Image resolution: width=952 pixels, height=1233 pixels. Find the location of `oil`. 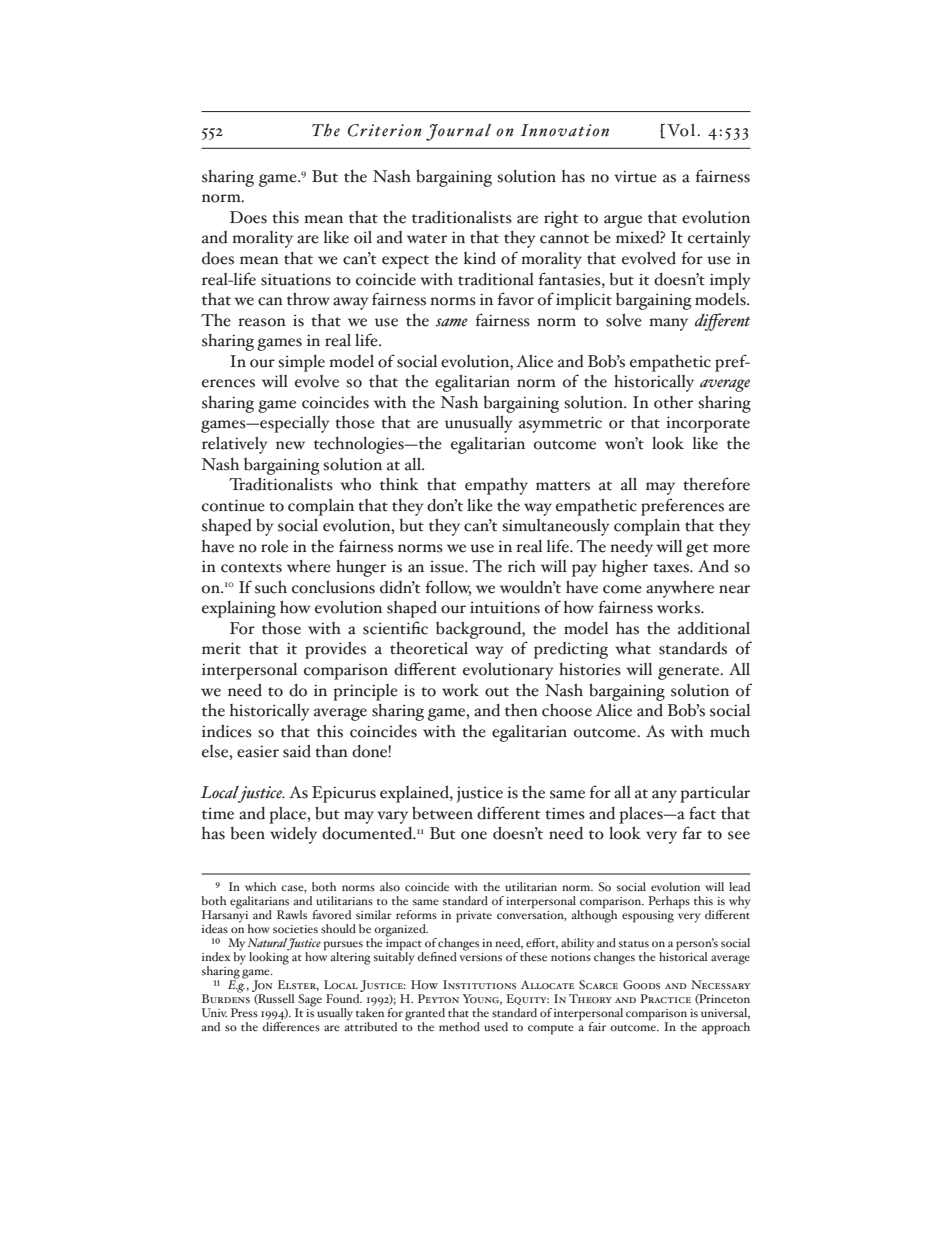

oil is located at coordinates (363, 237).
